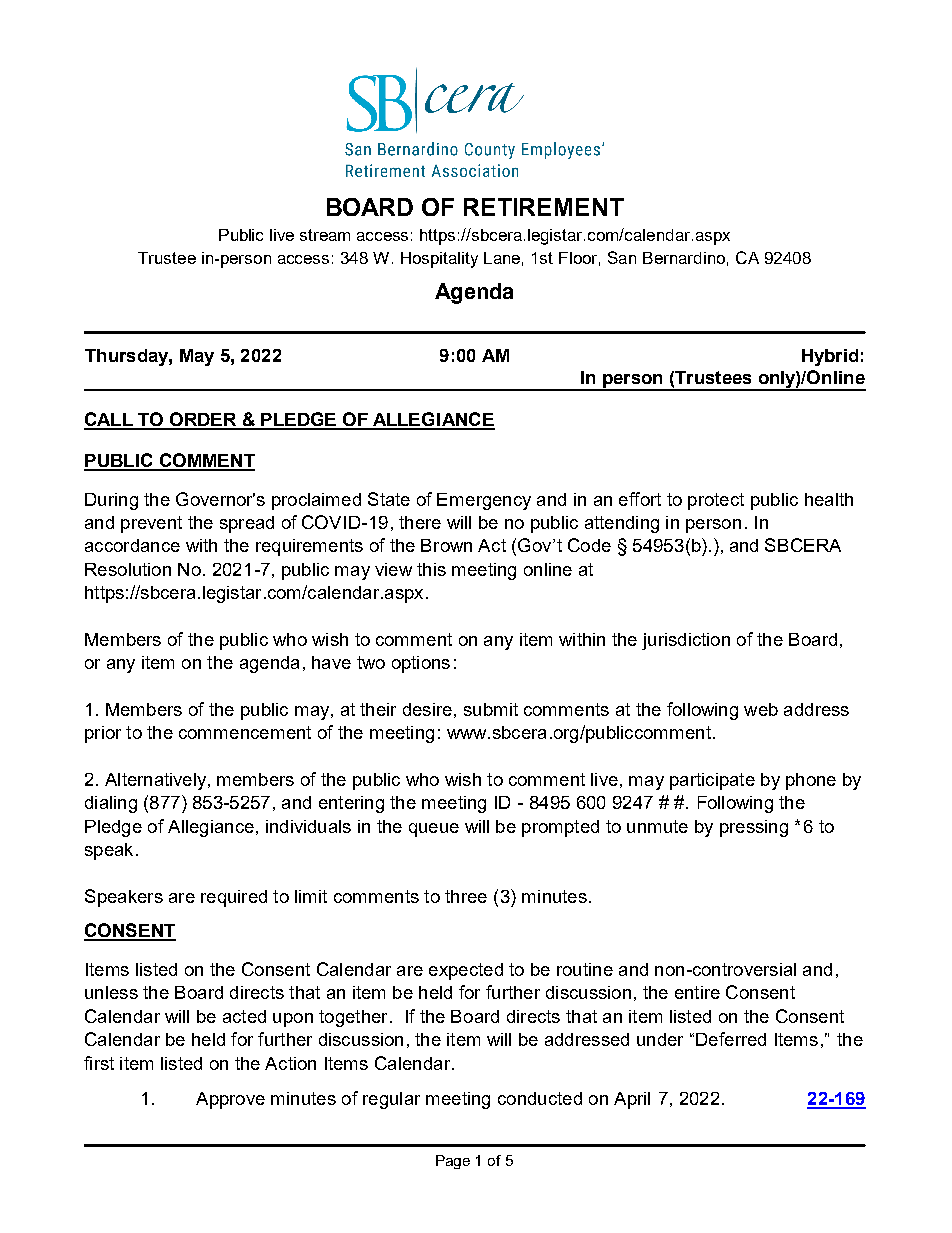 Image resolution: width=952 pixels, height=1233 pixels. I want to click on web, so click(761, 709).
